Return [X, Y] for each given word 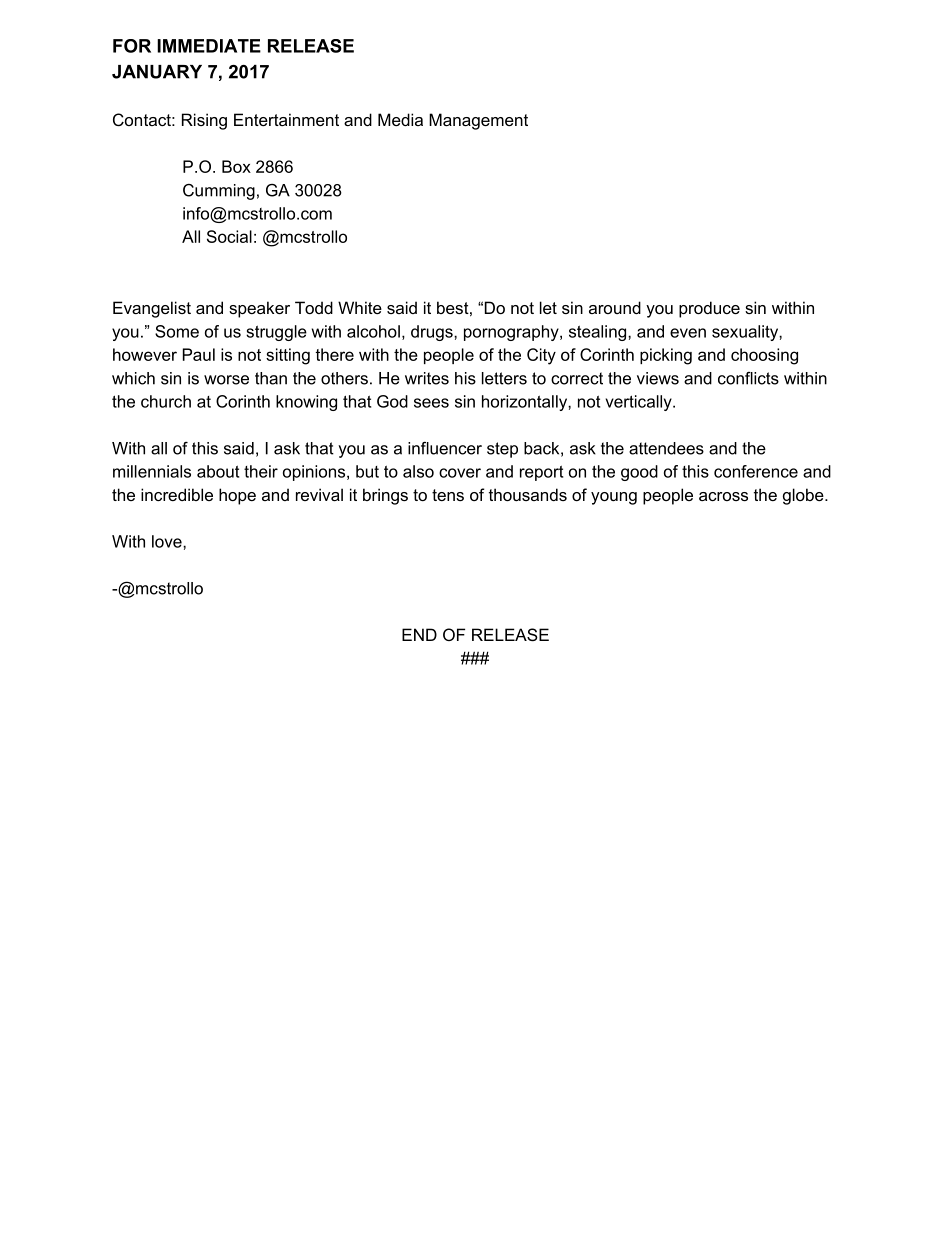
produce [709, 309]
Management [478, 121]
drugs [433, 333]
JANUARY [157, 72]
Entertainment [286, 119]
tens [448, 495]
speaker [259, 309]
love [168, 541]
